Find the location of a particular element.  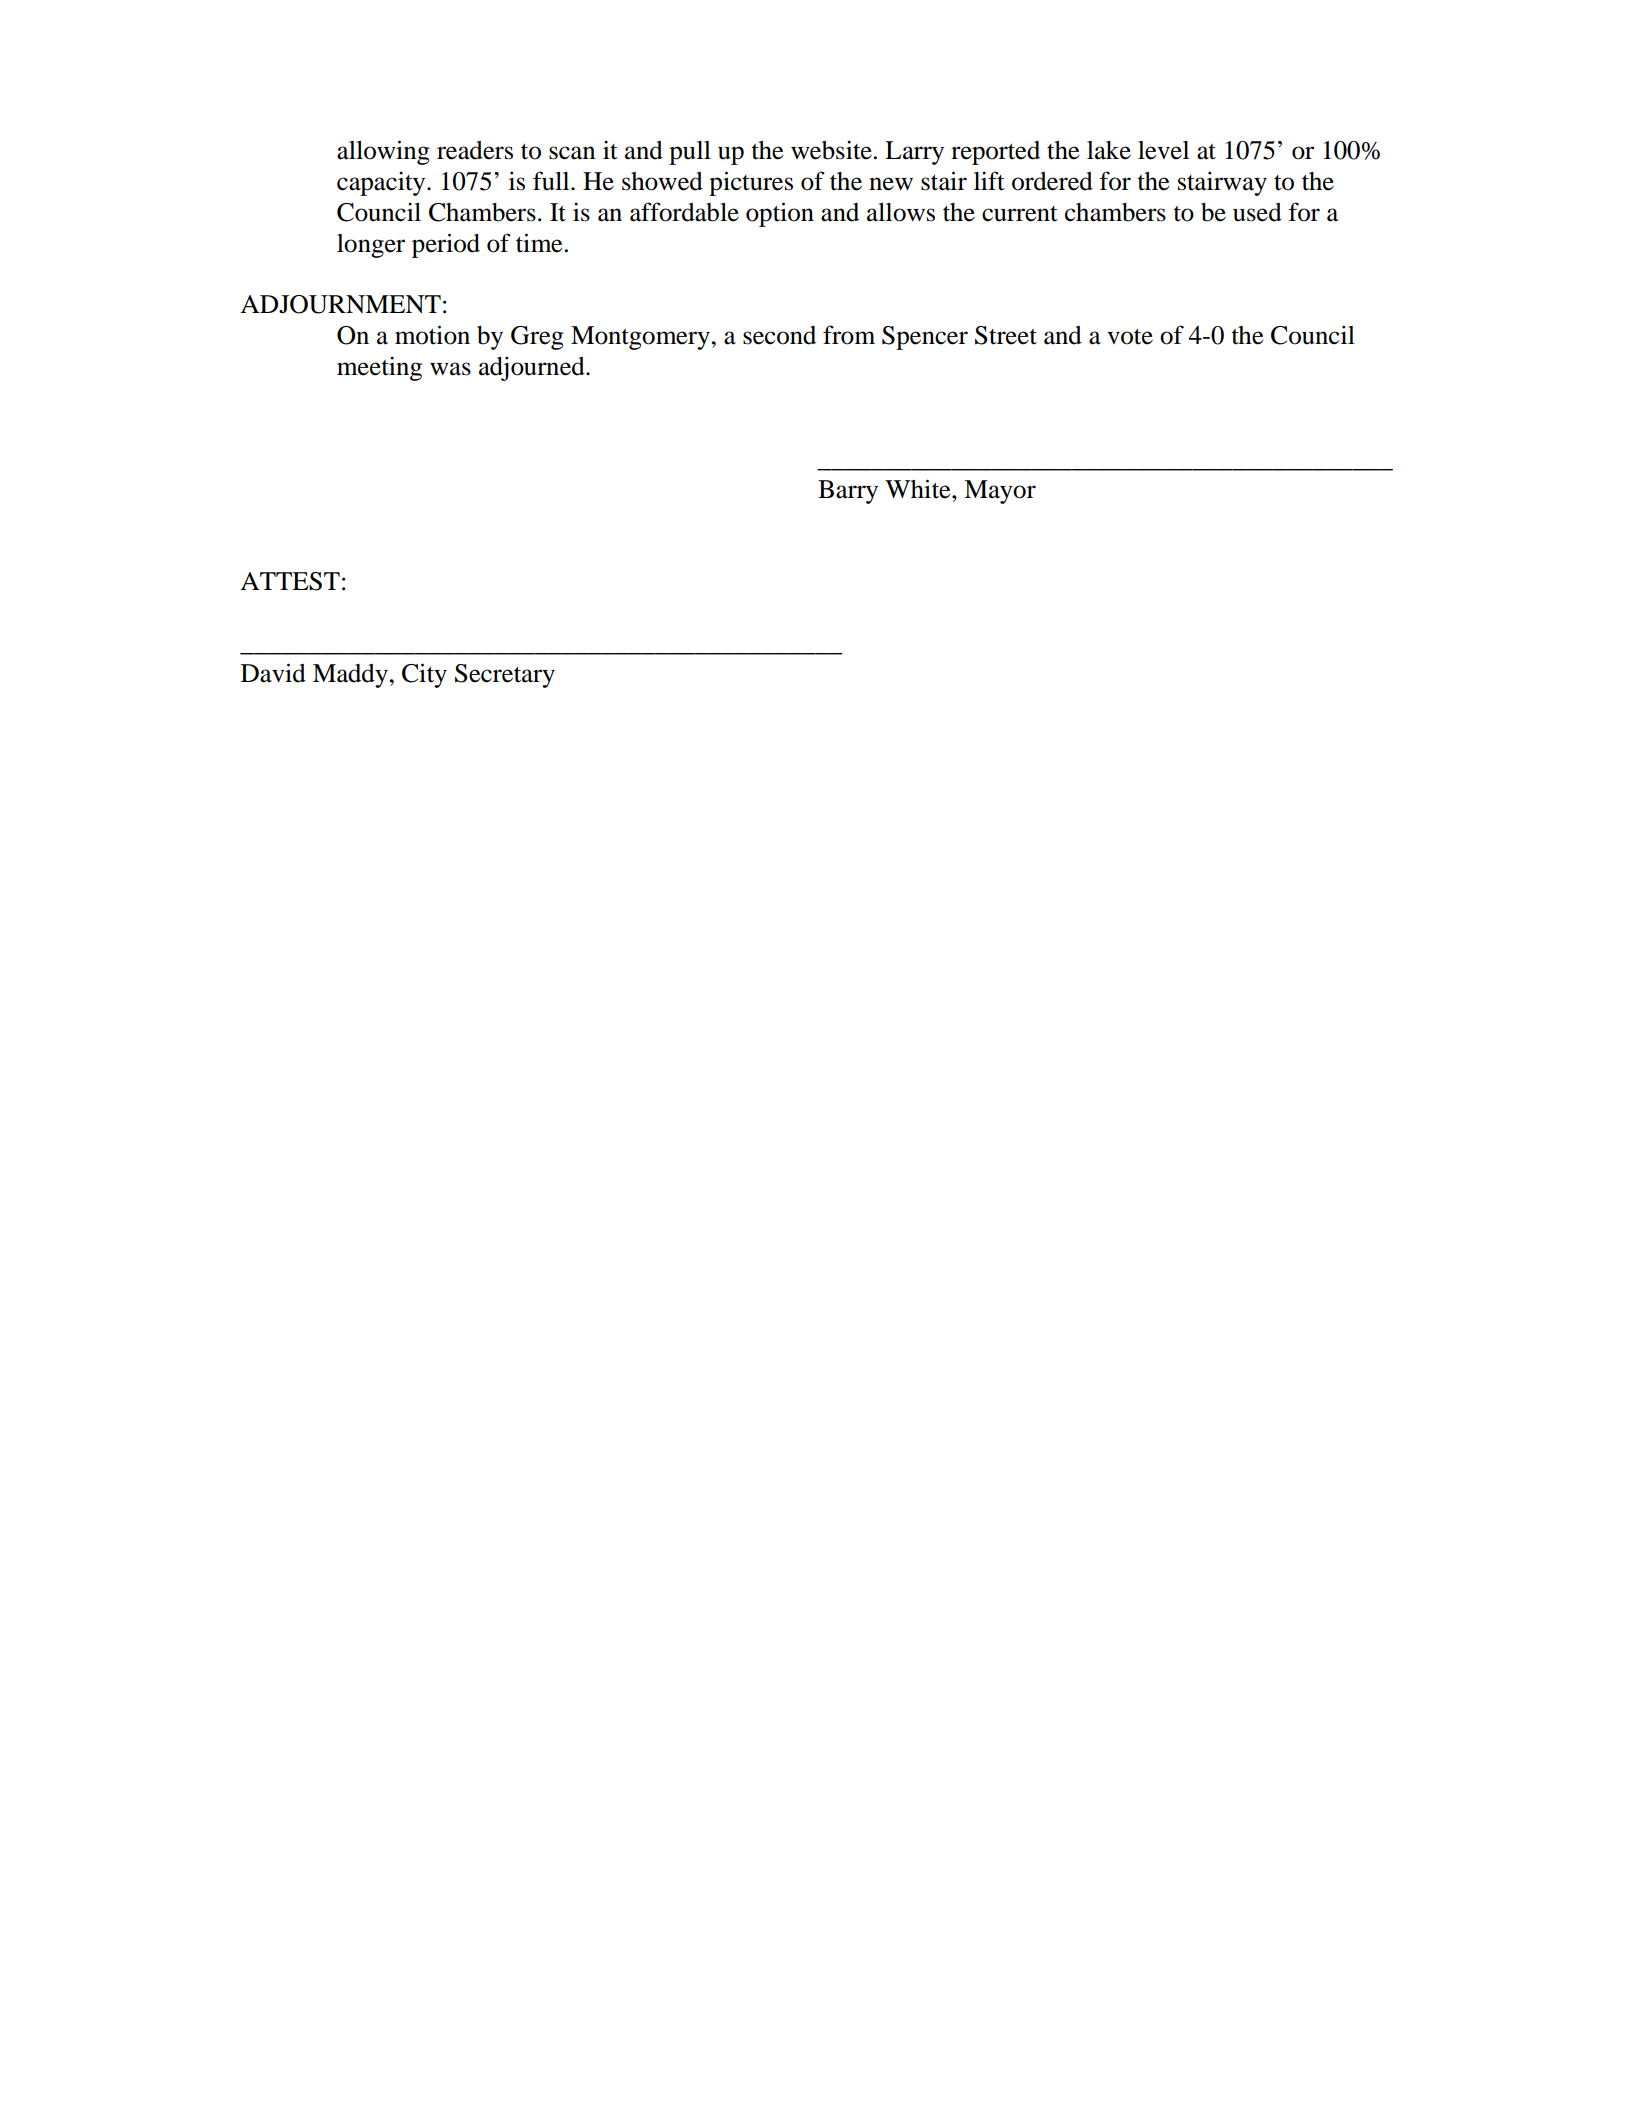

second is located at coordinates (779, 335).
